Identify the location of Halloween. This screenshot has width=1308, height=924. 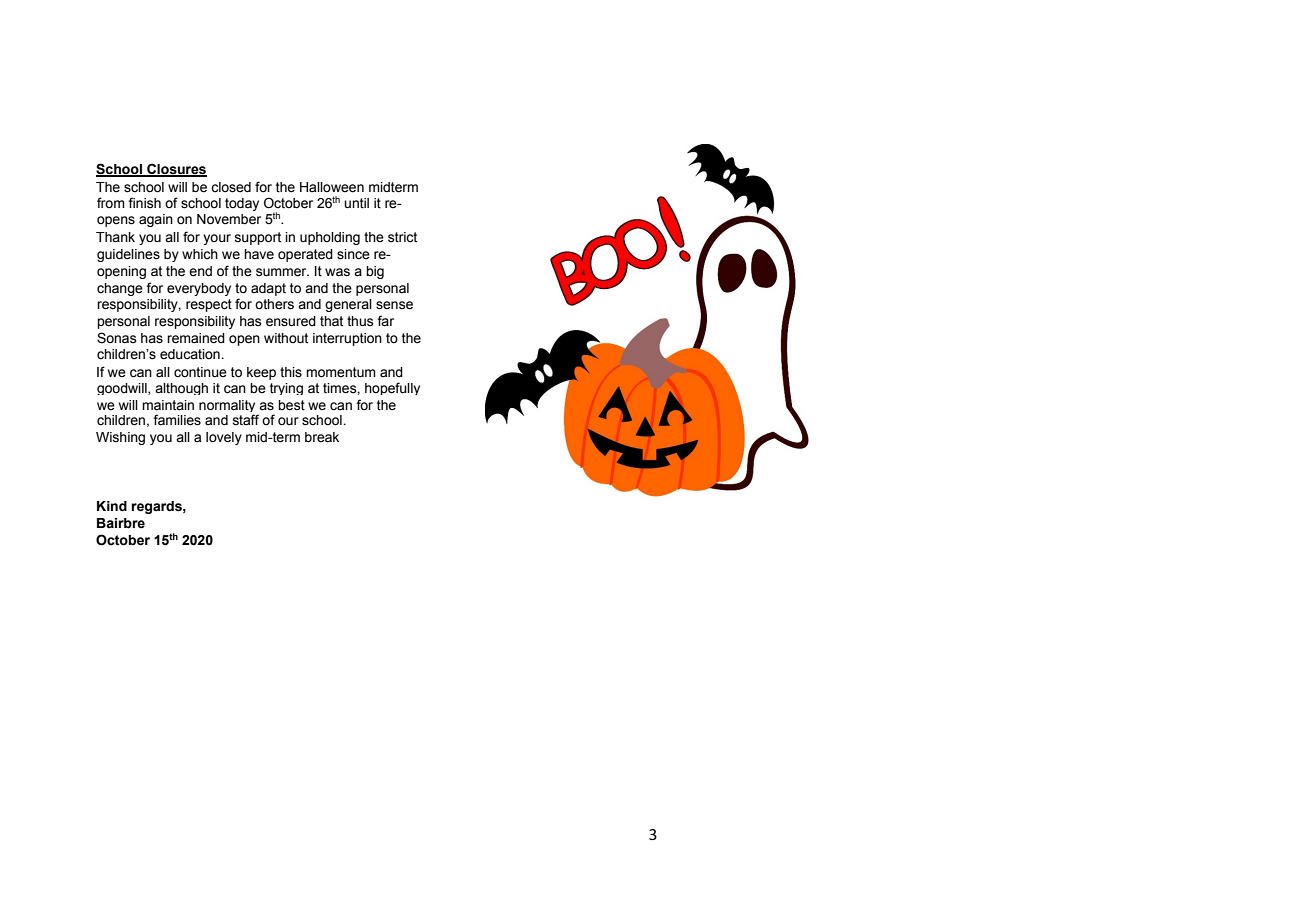
(332, 187).
